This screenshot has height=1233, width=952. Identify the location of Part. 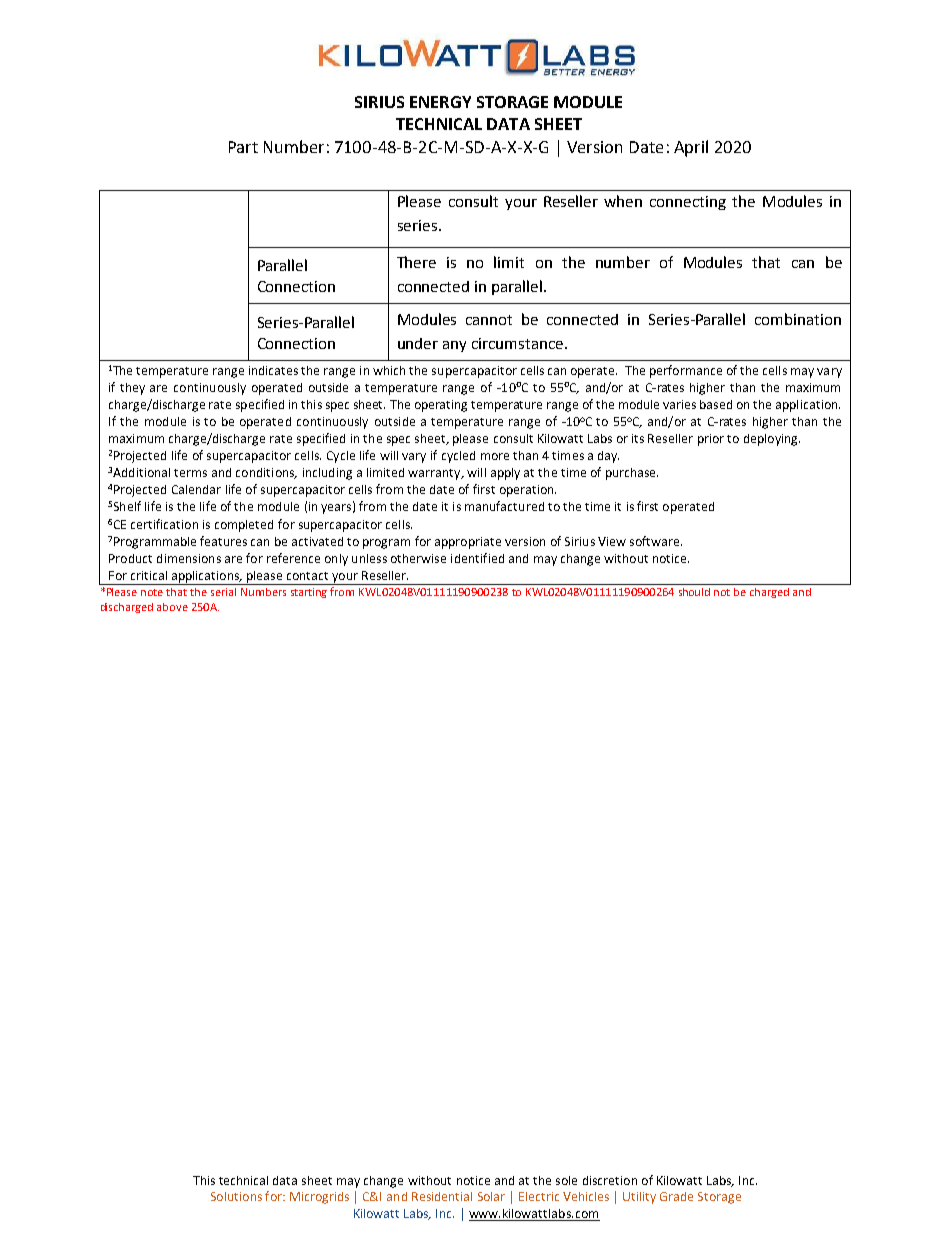
(243, 147).
